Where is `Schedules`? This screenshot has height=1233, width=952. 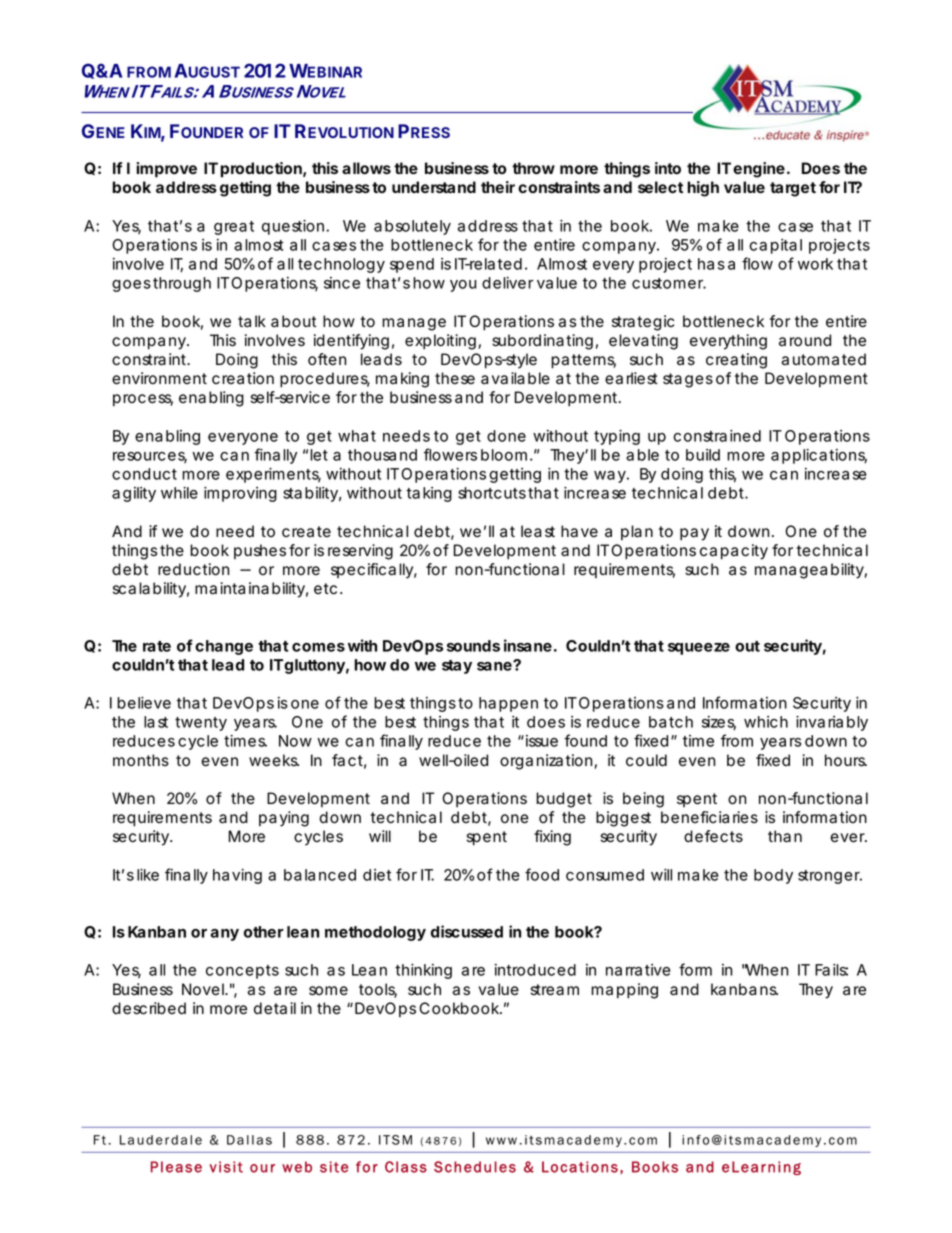
Schedules is located at coordinates (475, 1167).
